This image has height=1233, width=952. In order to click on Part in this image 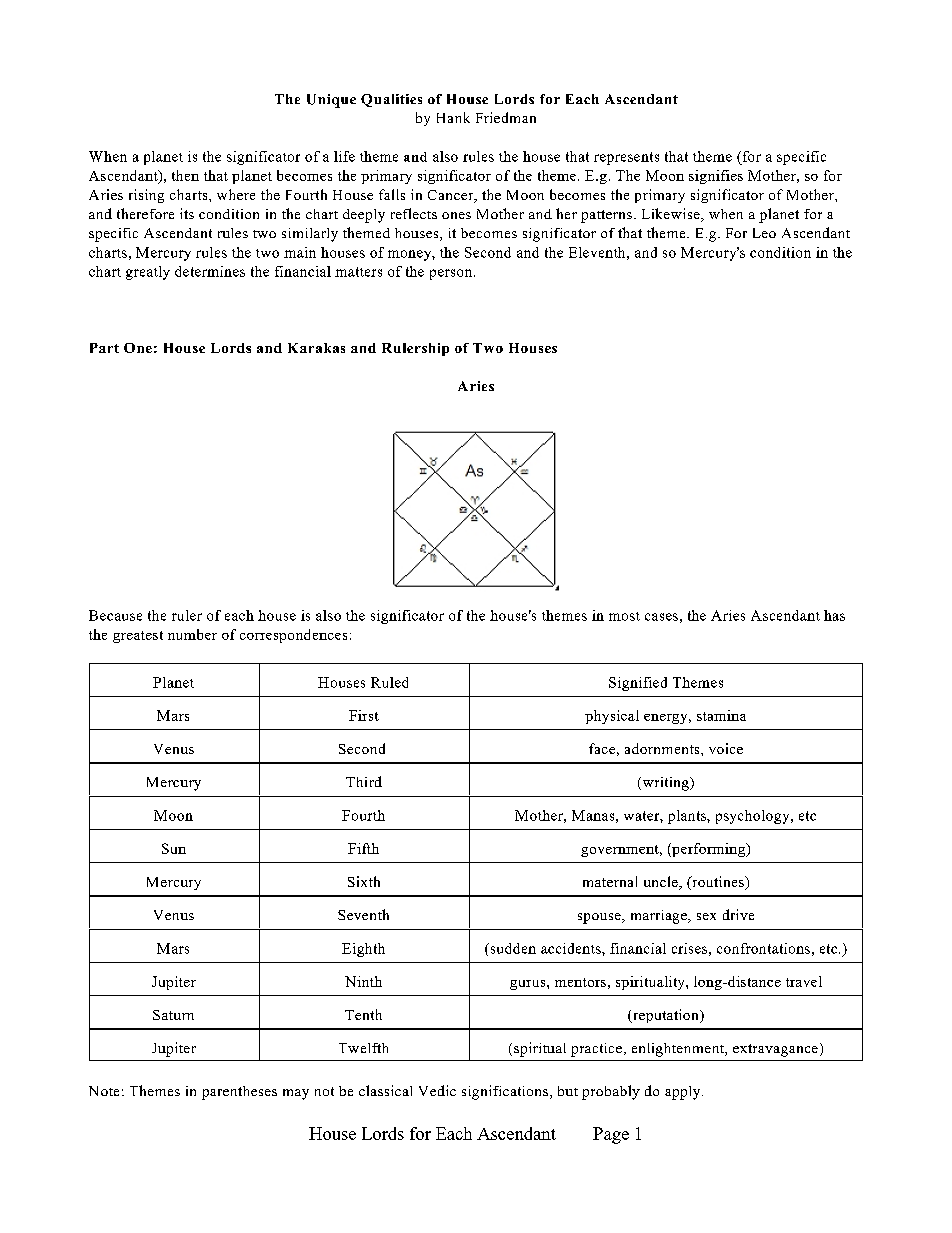, I will do `click(104, 348)`.
